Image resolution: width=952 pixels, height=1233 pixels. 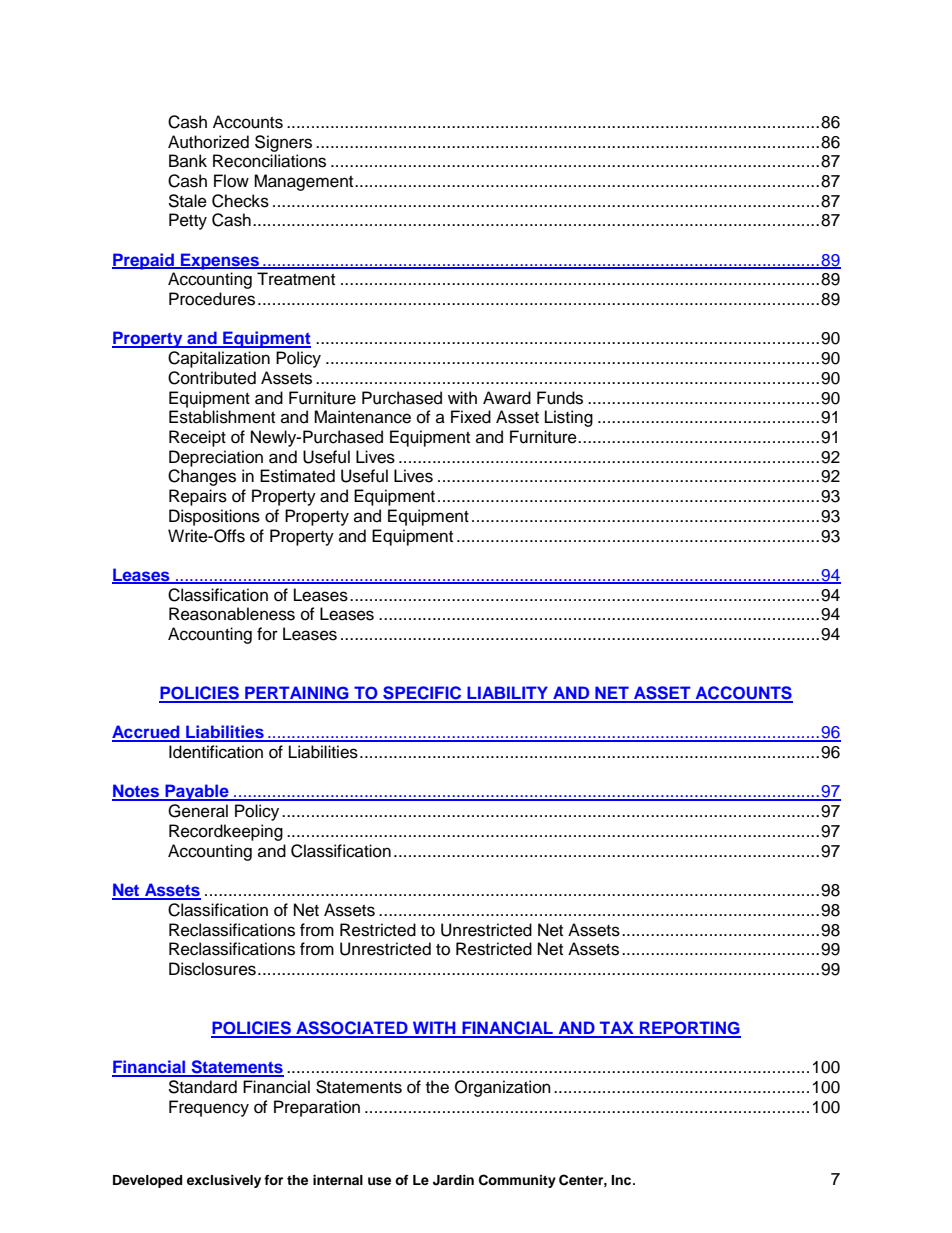 What do you see at coordinates (283, 143) in the document?
I see `Signers` at bounding box center [283, 143].
